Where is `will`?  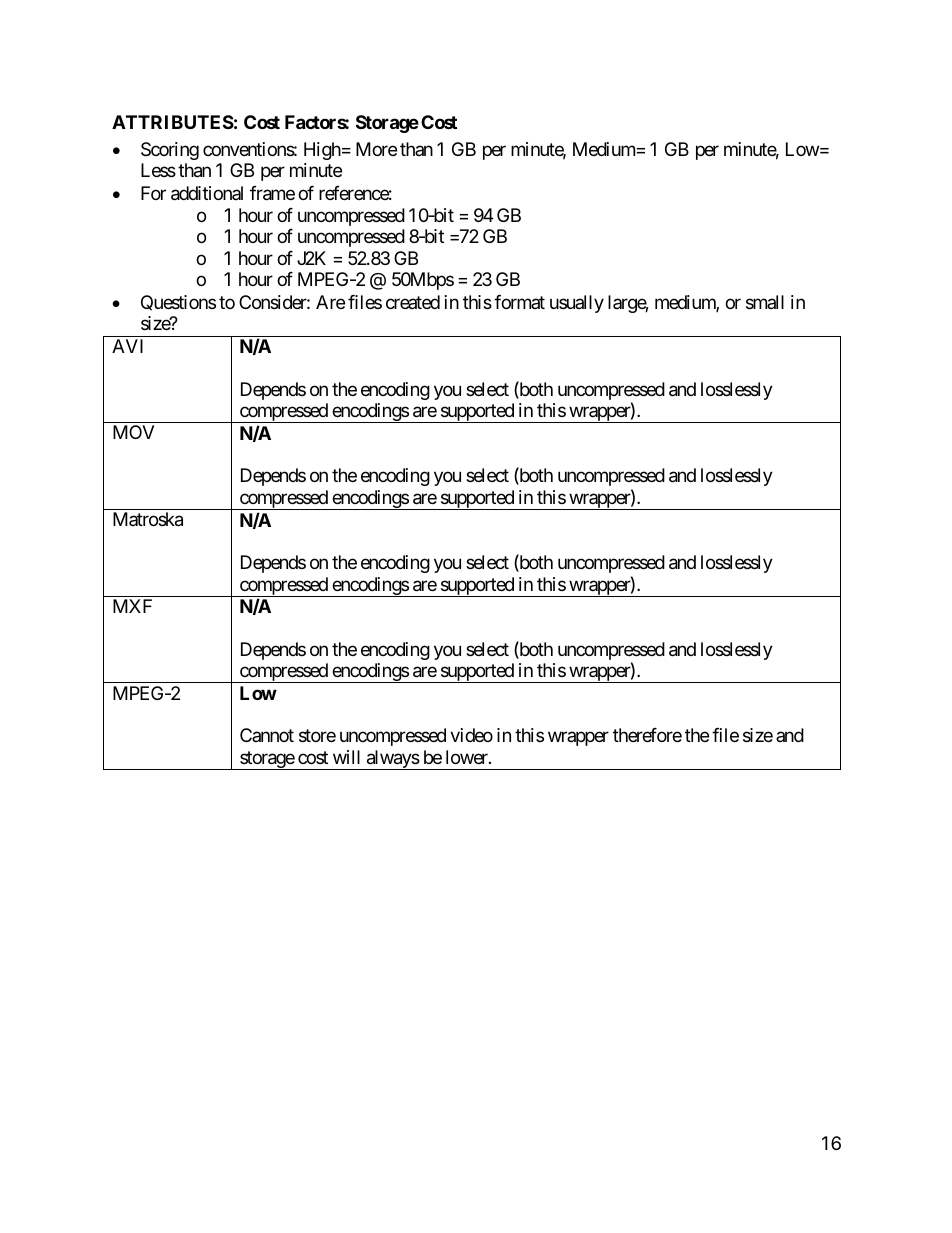 will is located at coordinates (346, 757).
